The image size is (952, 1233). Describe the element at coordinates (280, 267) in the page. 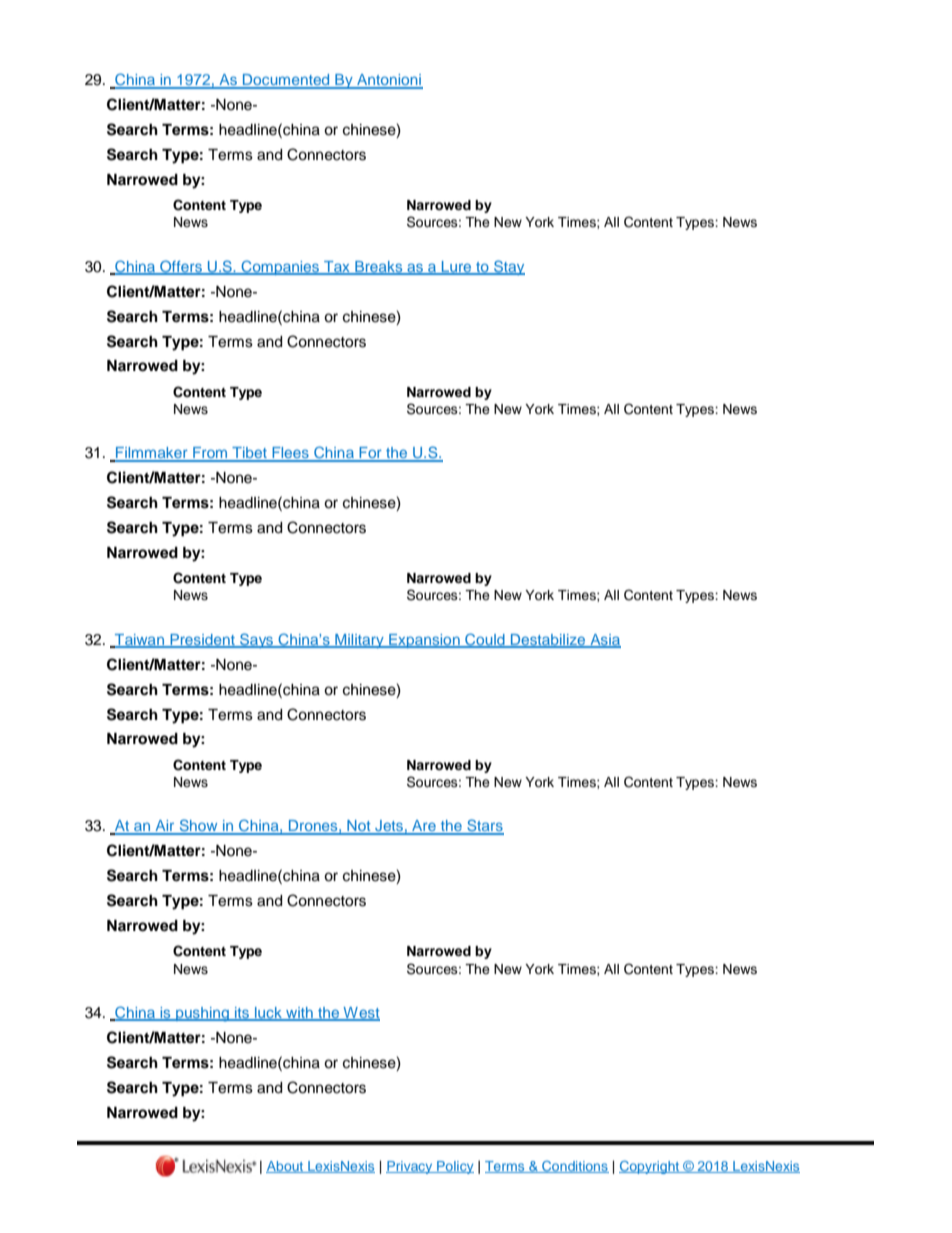

I see `Companies` at that location.
